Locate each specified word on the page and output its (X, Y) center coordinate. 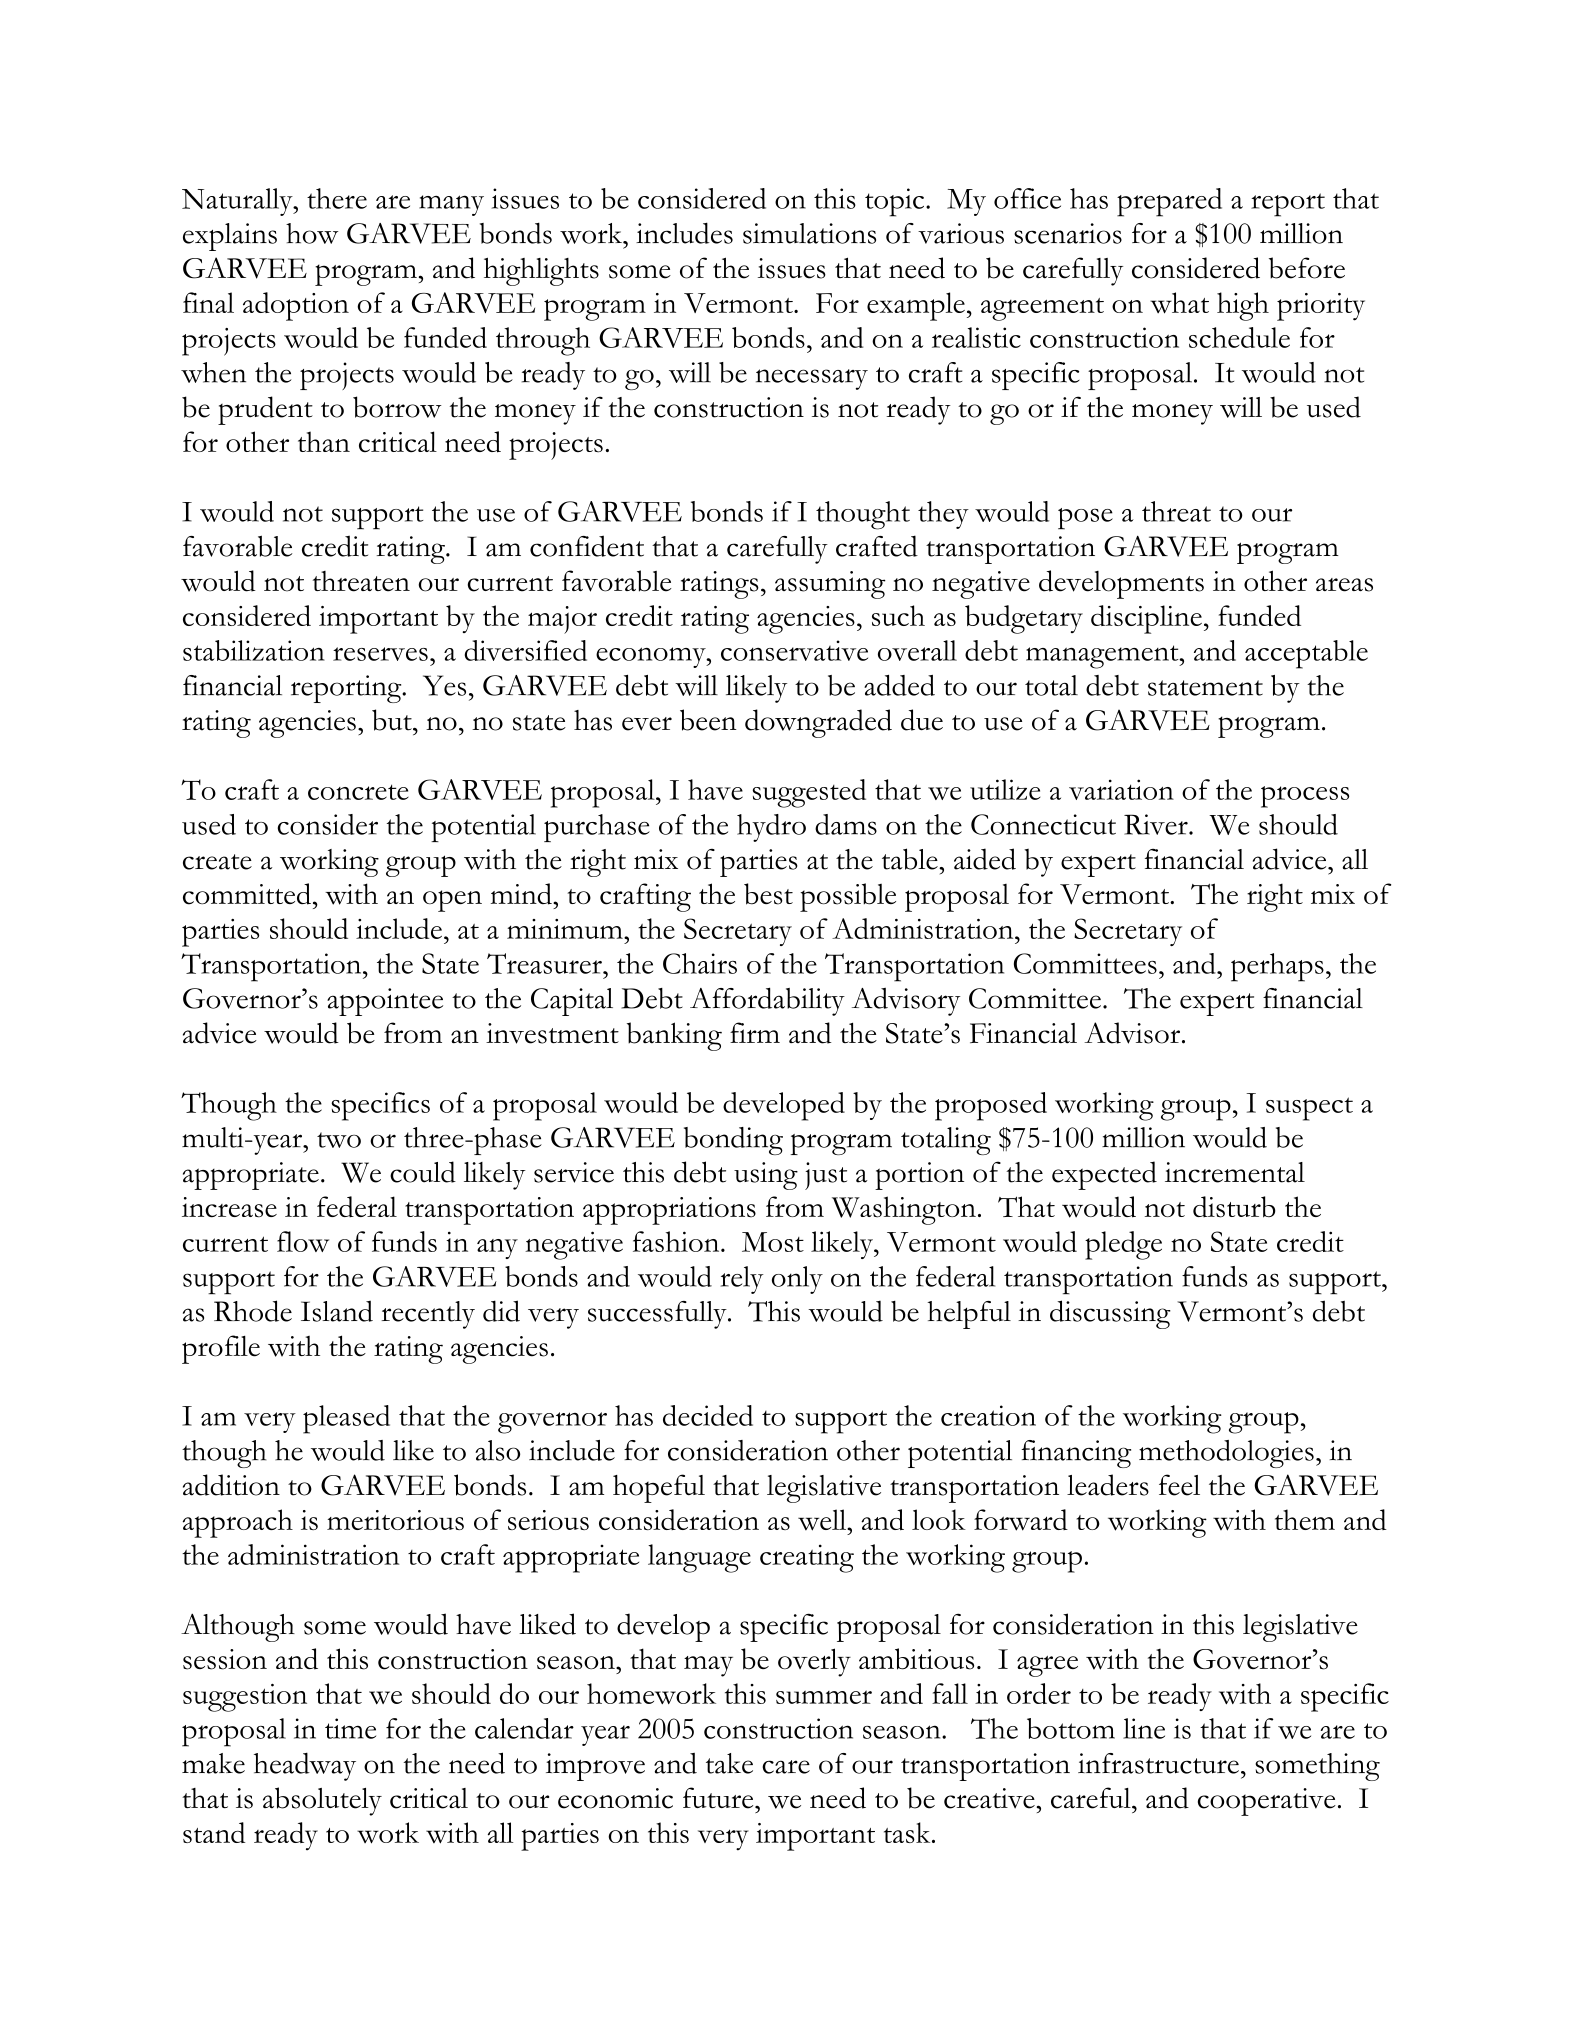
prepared (1169, 202)
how (312, 233)
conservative (794, 650)
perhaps (1277, 967)
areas (1344, 585)
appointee (385, 1002)
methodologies (1226, 1454)
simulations (809, 233)
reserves (380, 654)
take (729, 1763)
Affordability (767, 1001)
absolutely (322, 1801)
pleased (346, 1419)
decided (708, 1415)
